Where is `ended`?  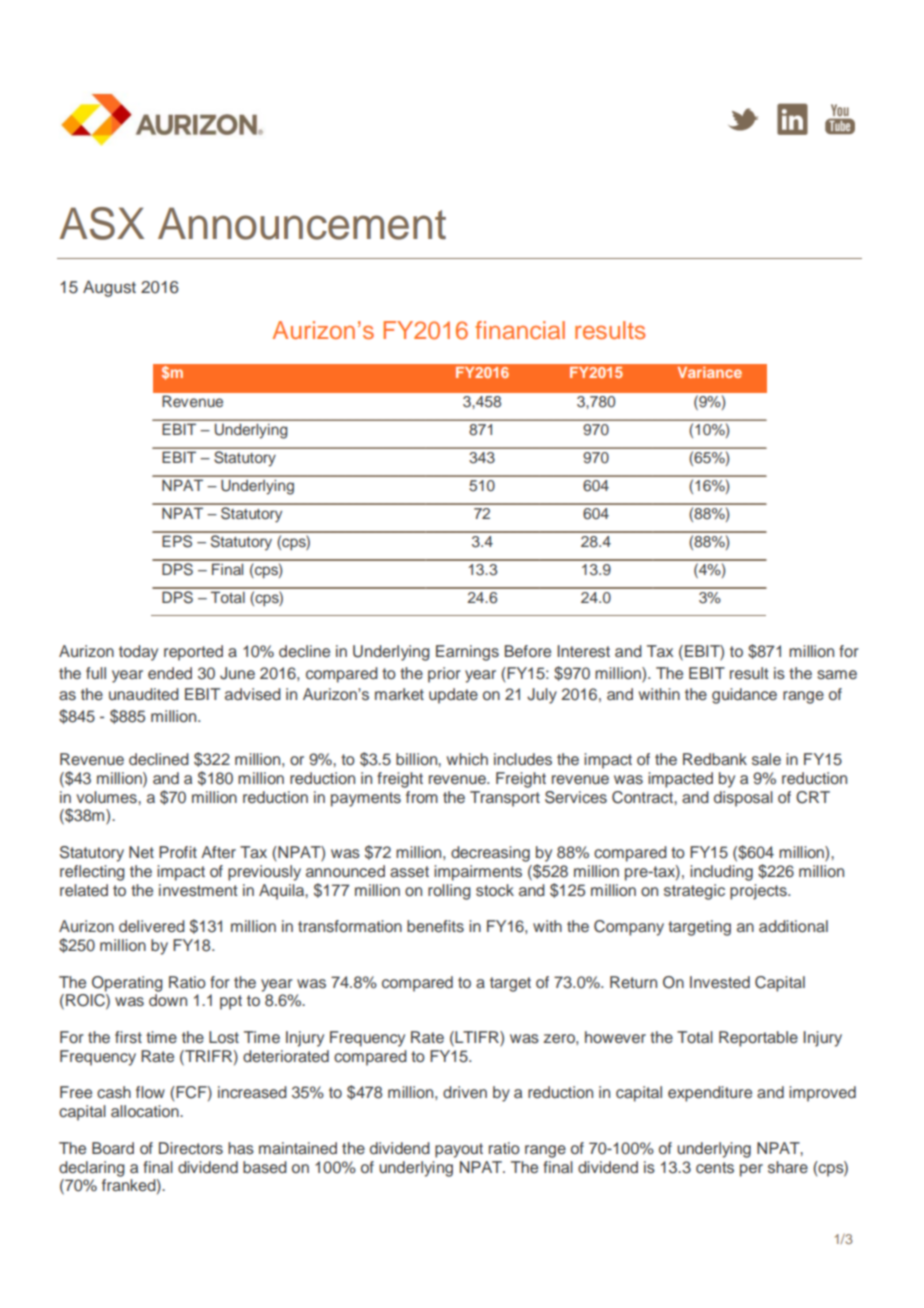
ended is located at coordinates (170, 673).
